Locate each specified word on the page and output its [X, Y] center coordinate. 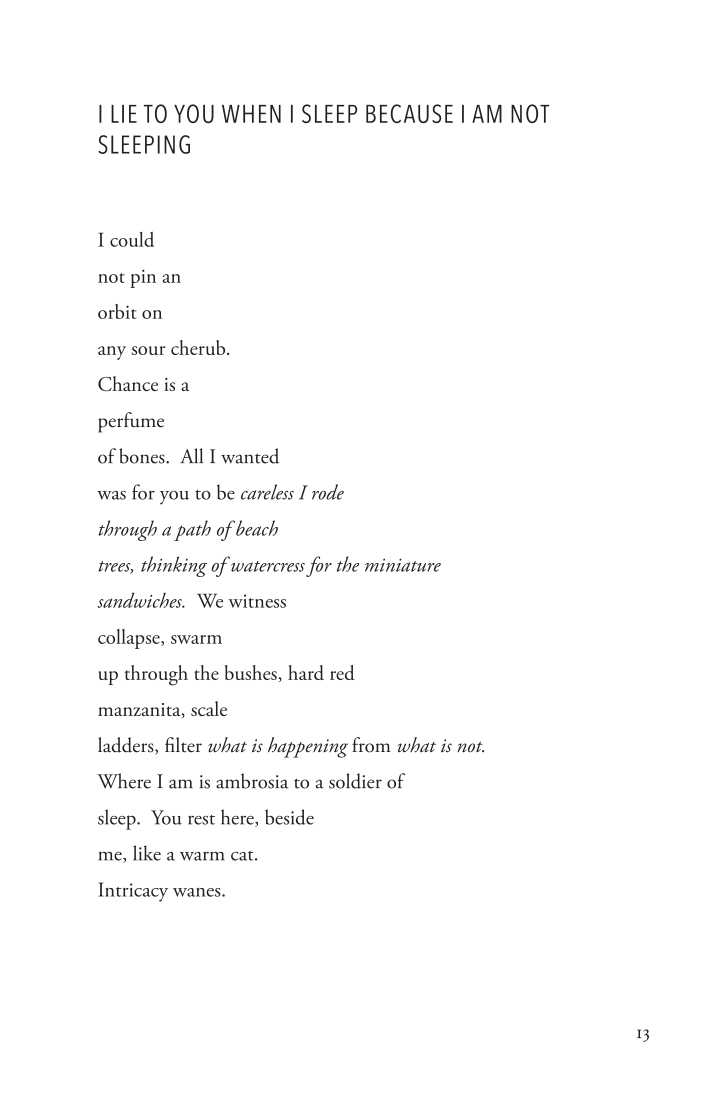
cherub [199, 347]
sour [148, 350]
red [342, 672]
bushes [251, 672]
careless [267, 492]
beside [289, 817]
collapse [130, 639]
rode [328, 492]
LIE [124, 114]
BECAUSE [409, 113]
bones [143, 456]
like [147, 853]
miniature [403, 565]
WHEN [251, 114]
